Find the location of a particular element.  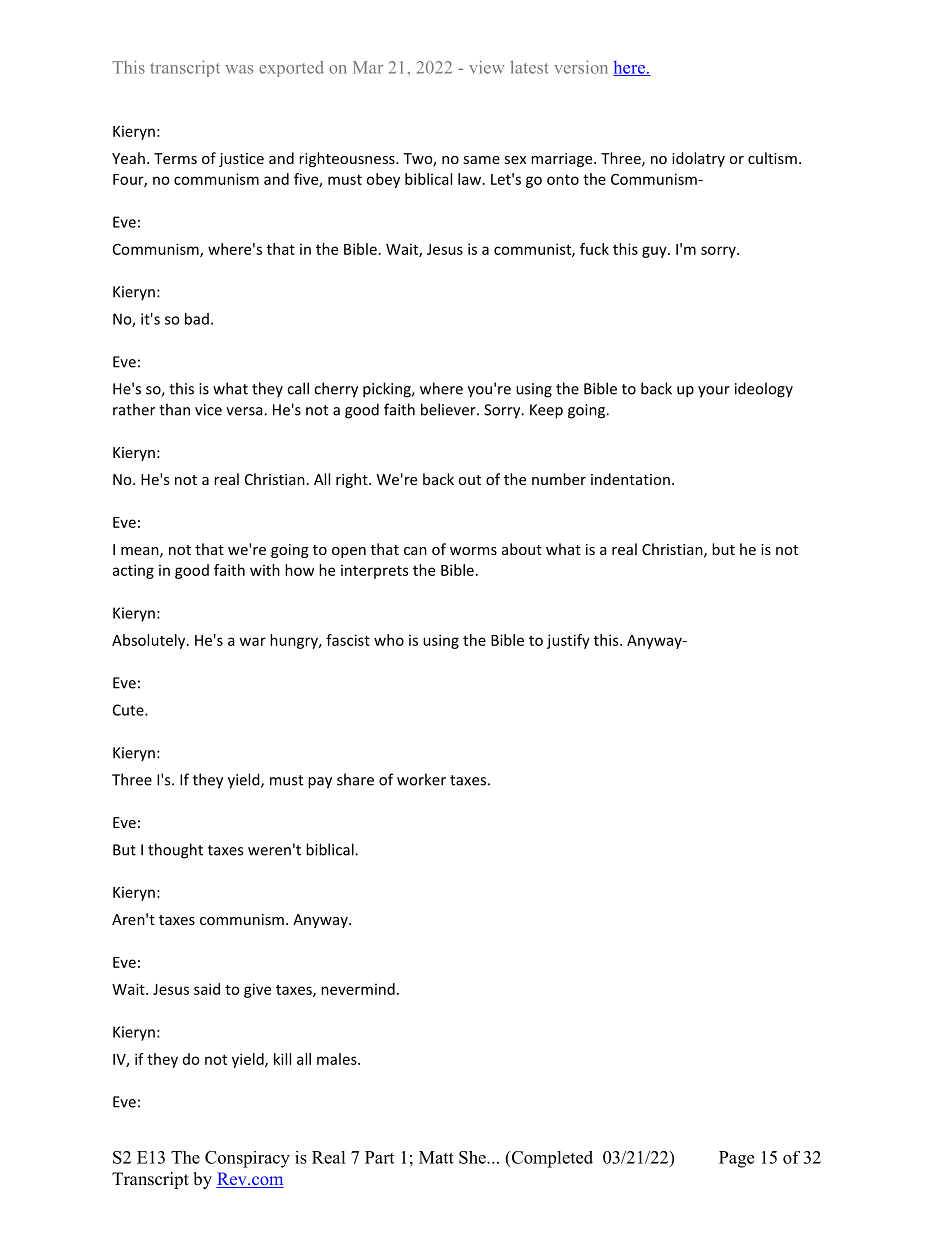

was is located at coordinates (239, 69).
